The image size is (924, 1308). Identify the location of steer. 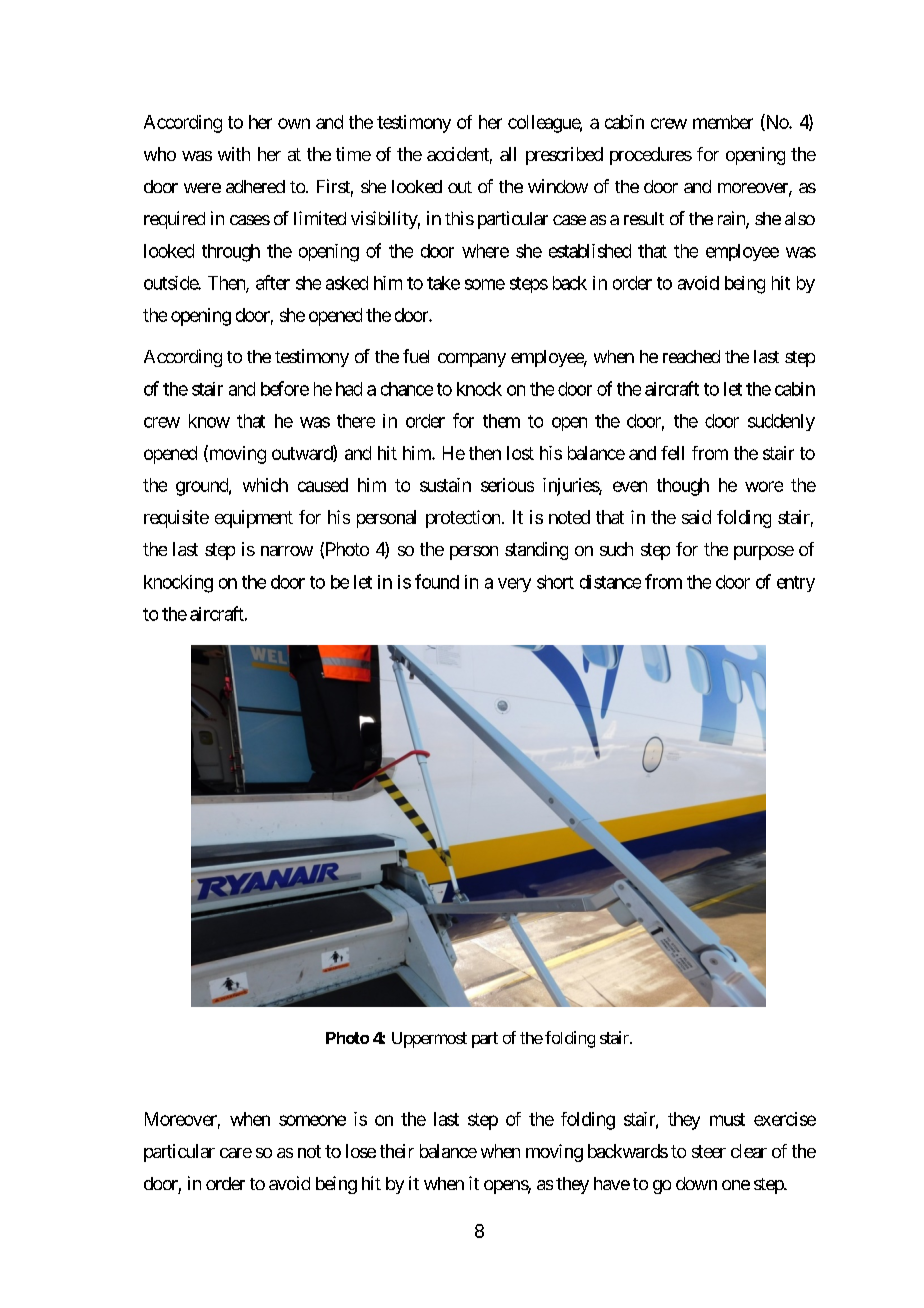
(709, 1151).
